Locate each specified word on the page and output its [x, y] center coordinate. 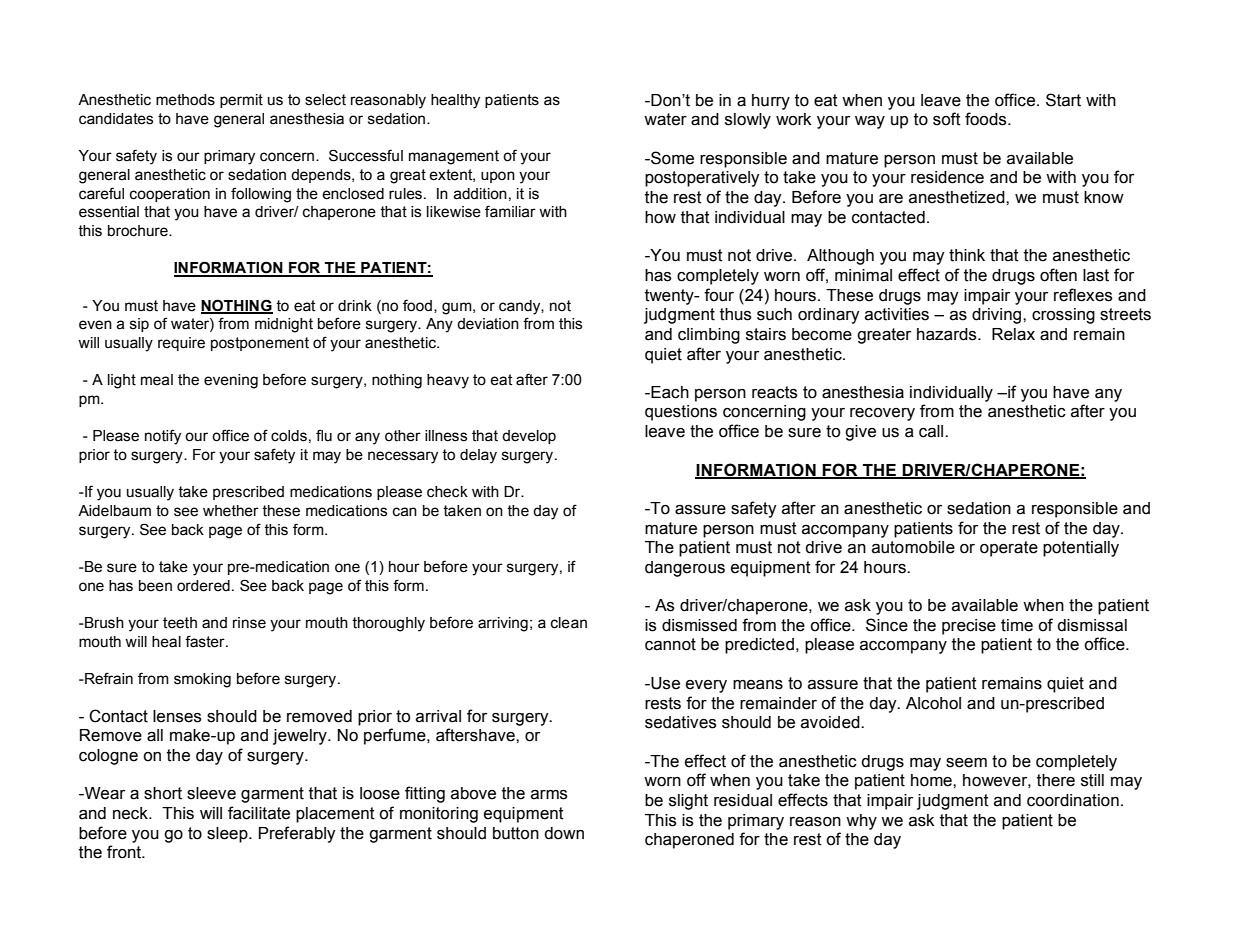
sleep [228, 835]
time [1017, 625]
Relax [1013, 334]
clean [569, 623]
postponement [260, 344]
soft [947, 119]
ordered [203, 586]
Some [671, 158]
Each [669, 392]
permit [241, 101]
